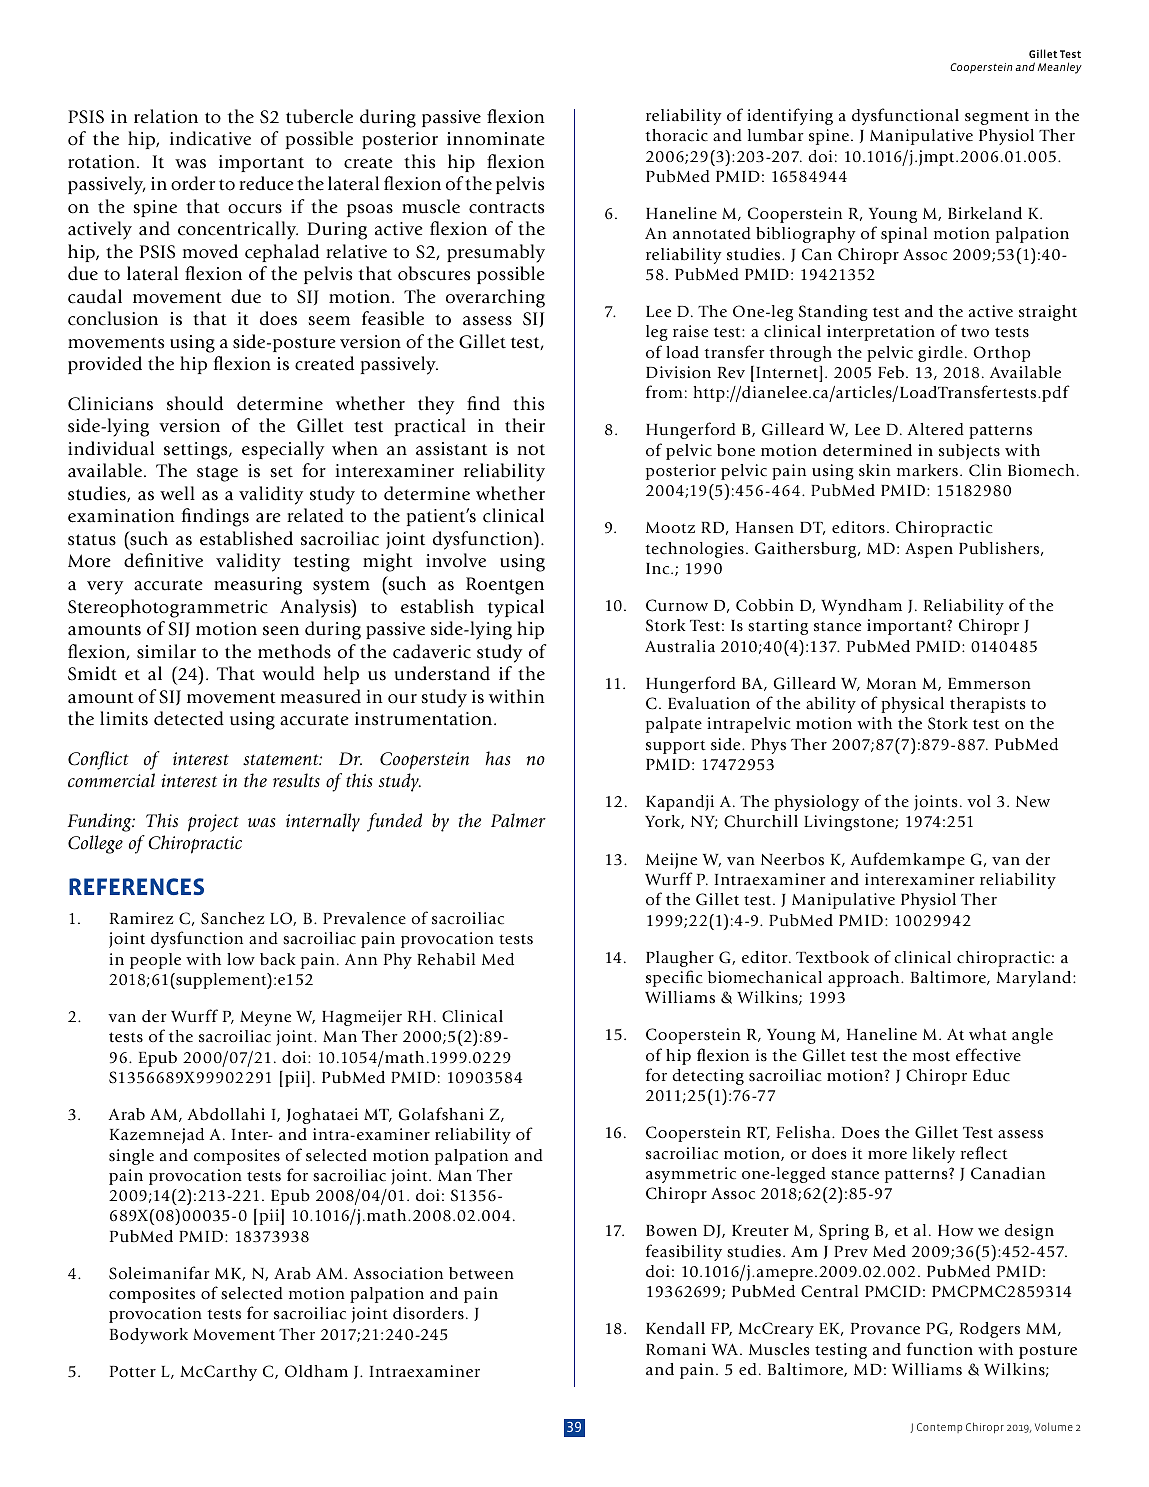 The image size is (1149, 1487). I want to click on indicative, so click(210, 138).
